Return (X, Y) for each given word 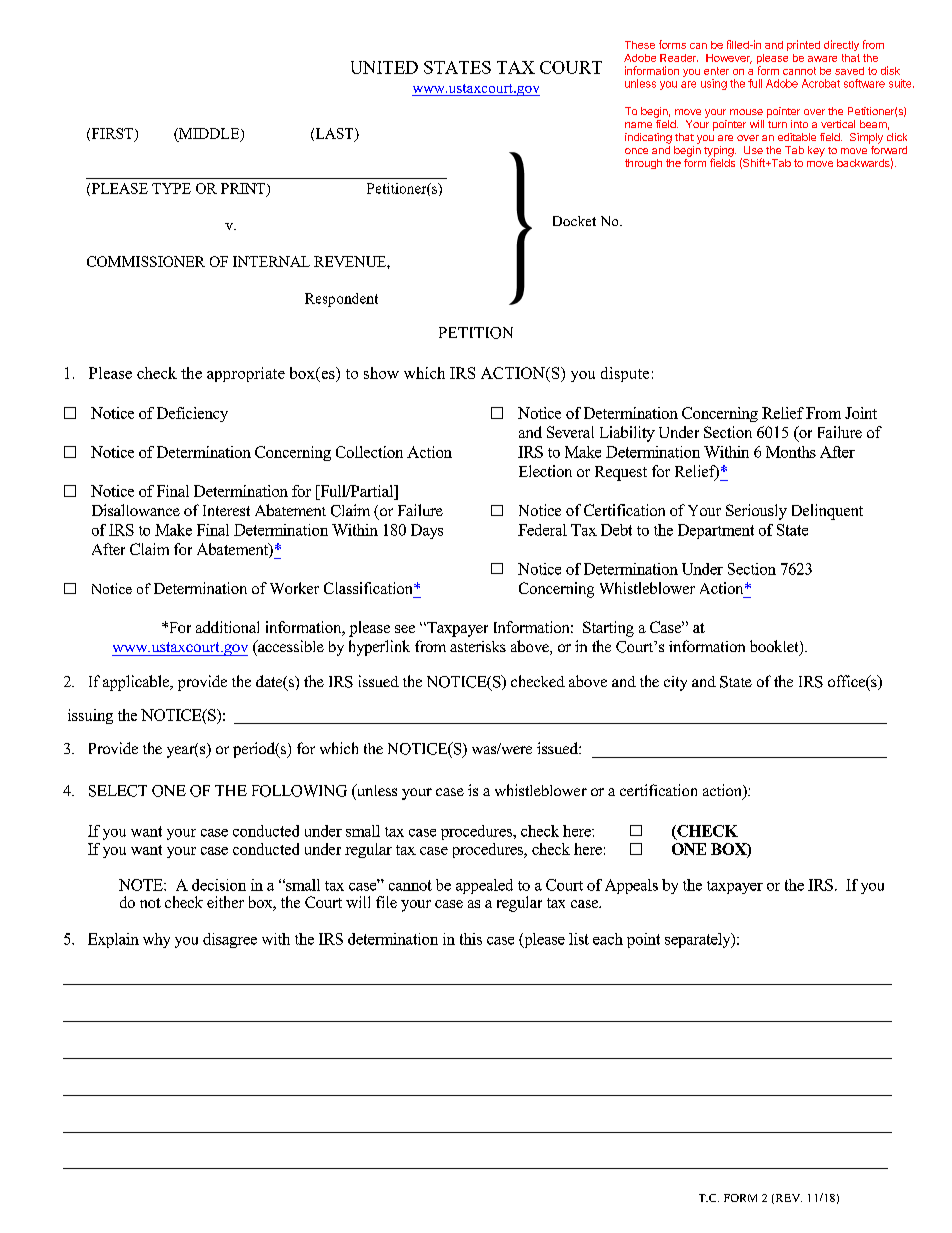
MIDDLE (209, 134)
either (225, 902)
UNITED (384, 67)
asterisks (478, 646)
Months (791, 452)
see (405, 629)
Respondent (341, 300)
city (675, 683)
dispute (625, 374)
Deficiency (192, 414)
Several (570, 432)
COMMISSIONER (146, 261)
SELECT (118, 791)
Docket (574, 221)
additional (227, 627)
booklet (775, 647)
